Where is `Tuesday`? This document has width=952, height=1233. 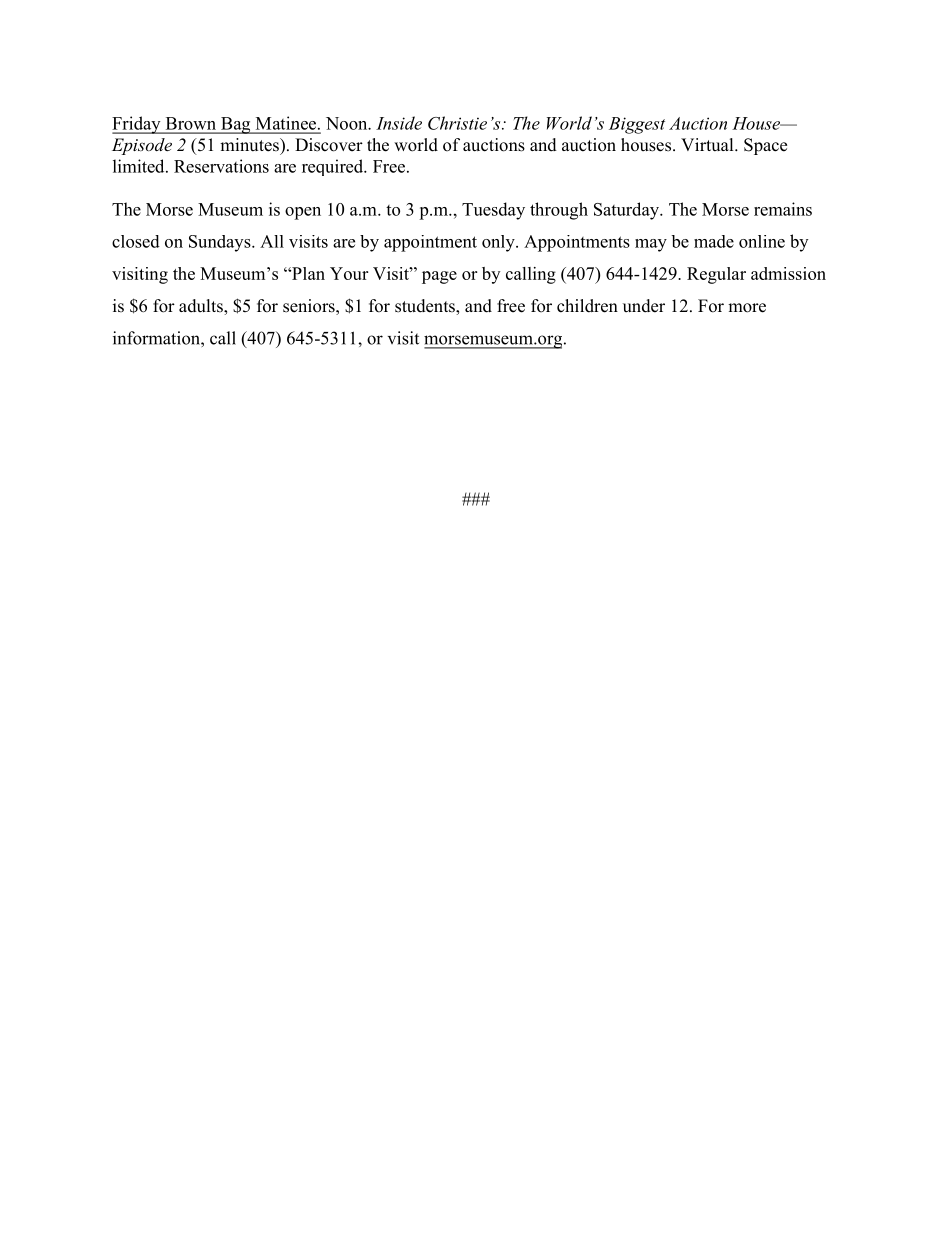 Tuesday is located at coordinates (493, 211).
